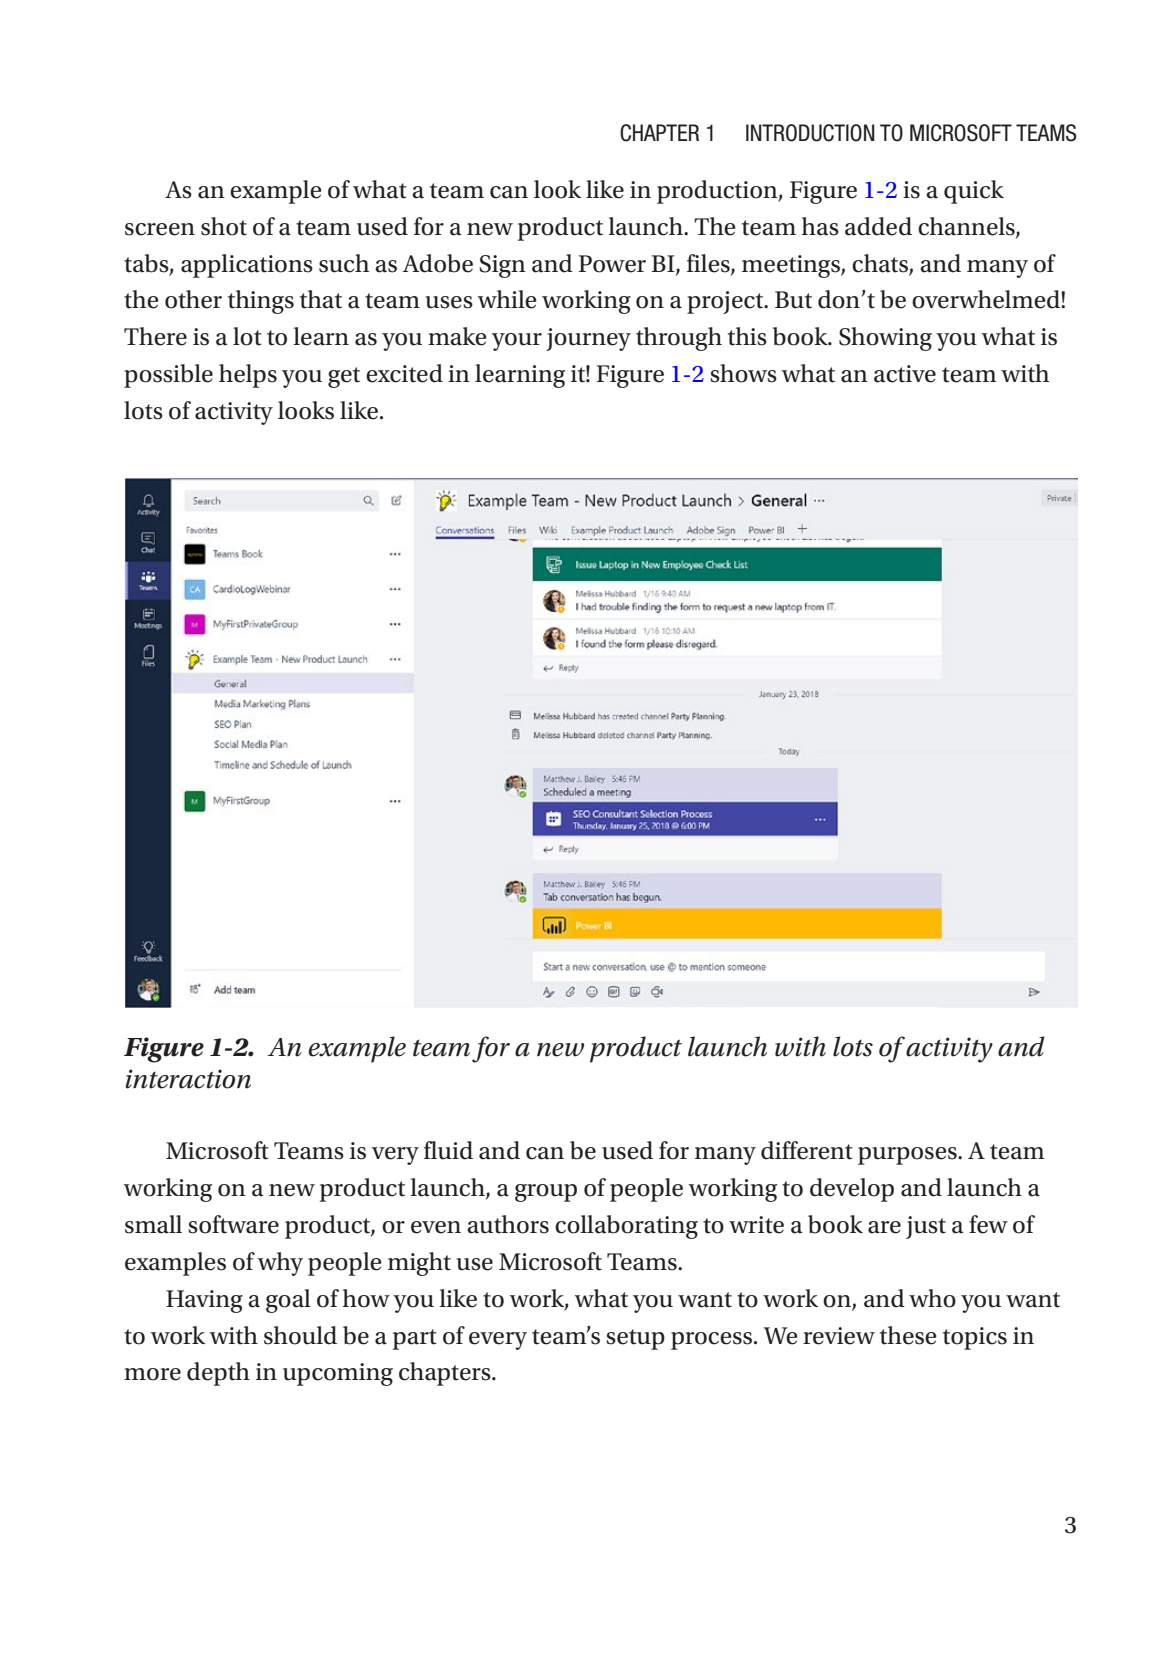 The image size is (1160, 1657). I want to click on purposes, so click(908, 1156).
